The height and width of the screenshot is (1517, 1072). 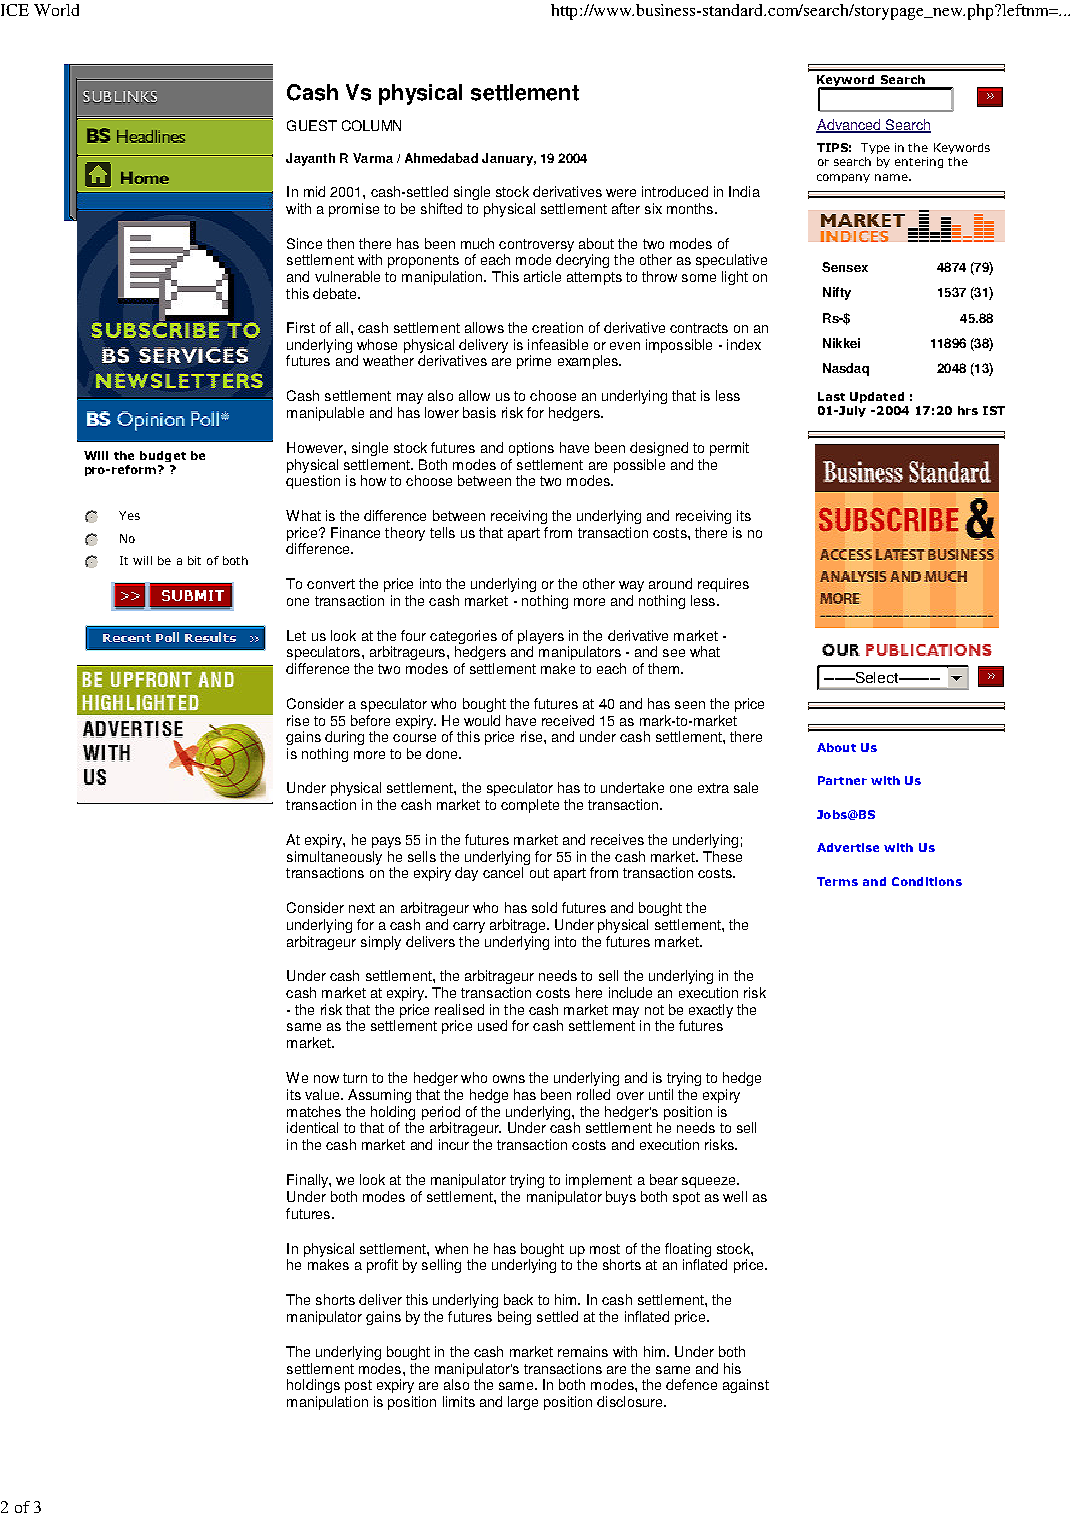 What do you see at coordinates (371, 125) in the screenshot?
I see `COLUMN` at bounding box center [371, 125].
